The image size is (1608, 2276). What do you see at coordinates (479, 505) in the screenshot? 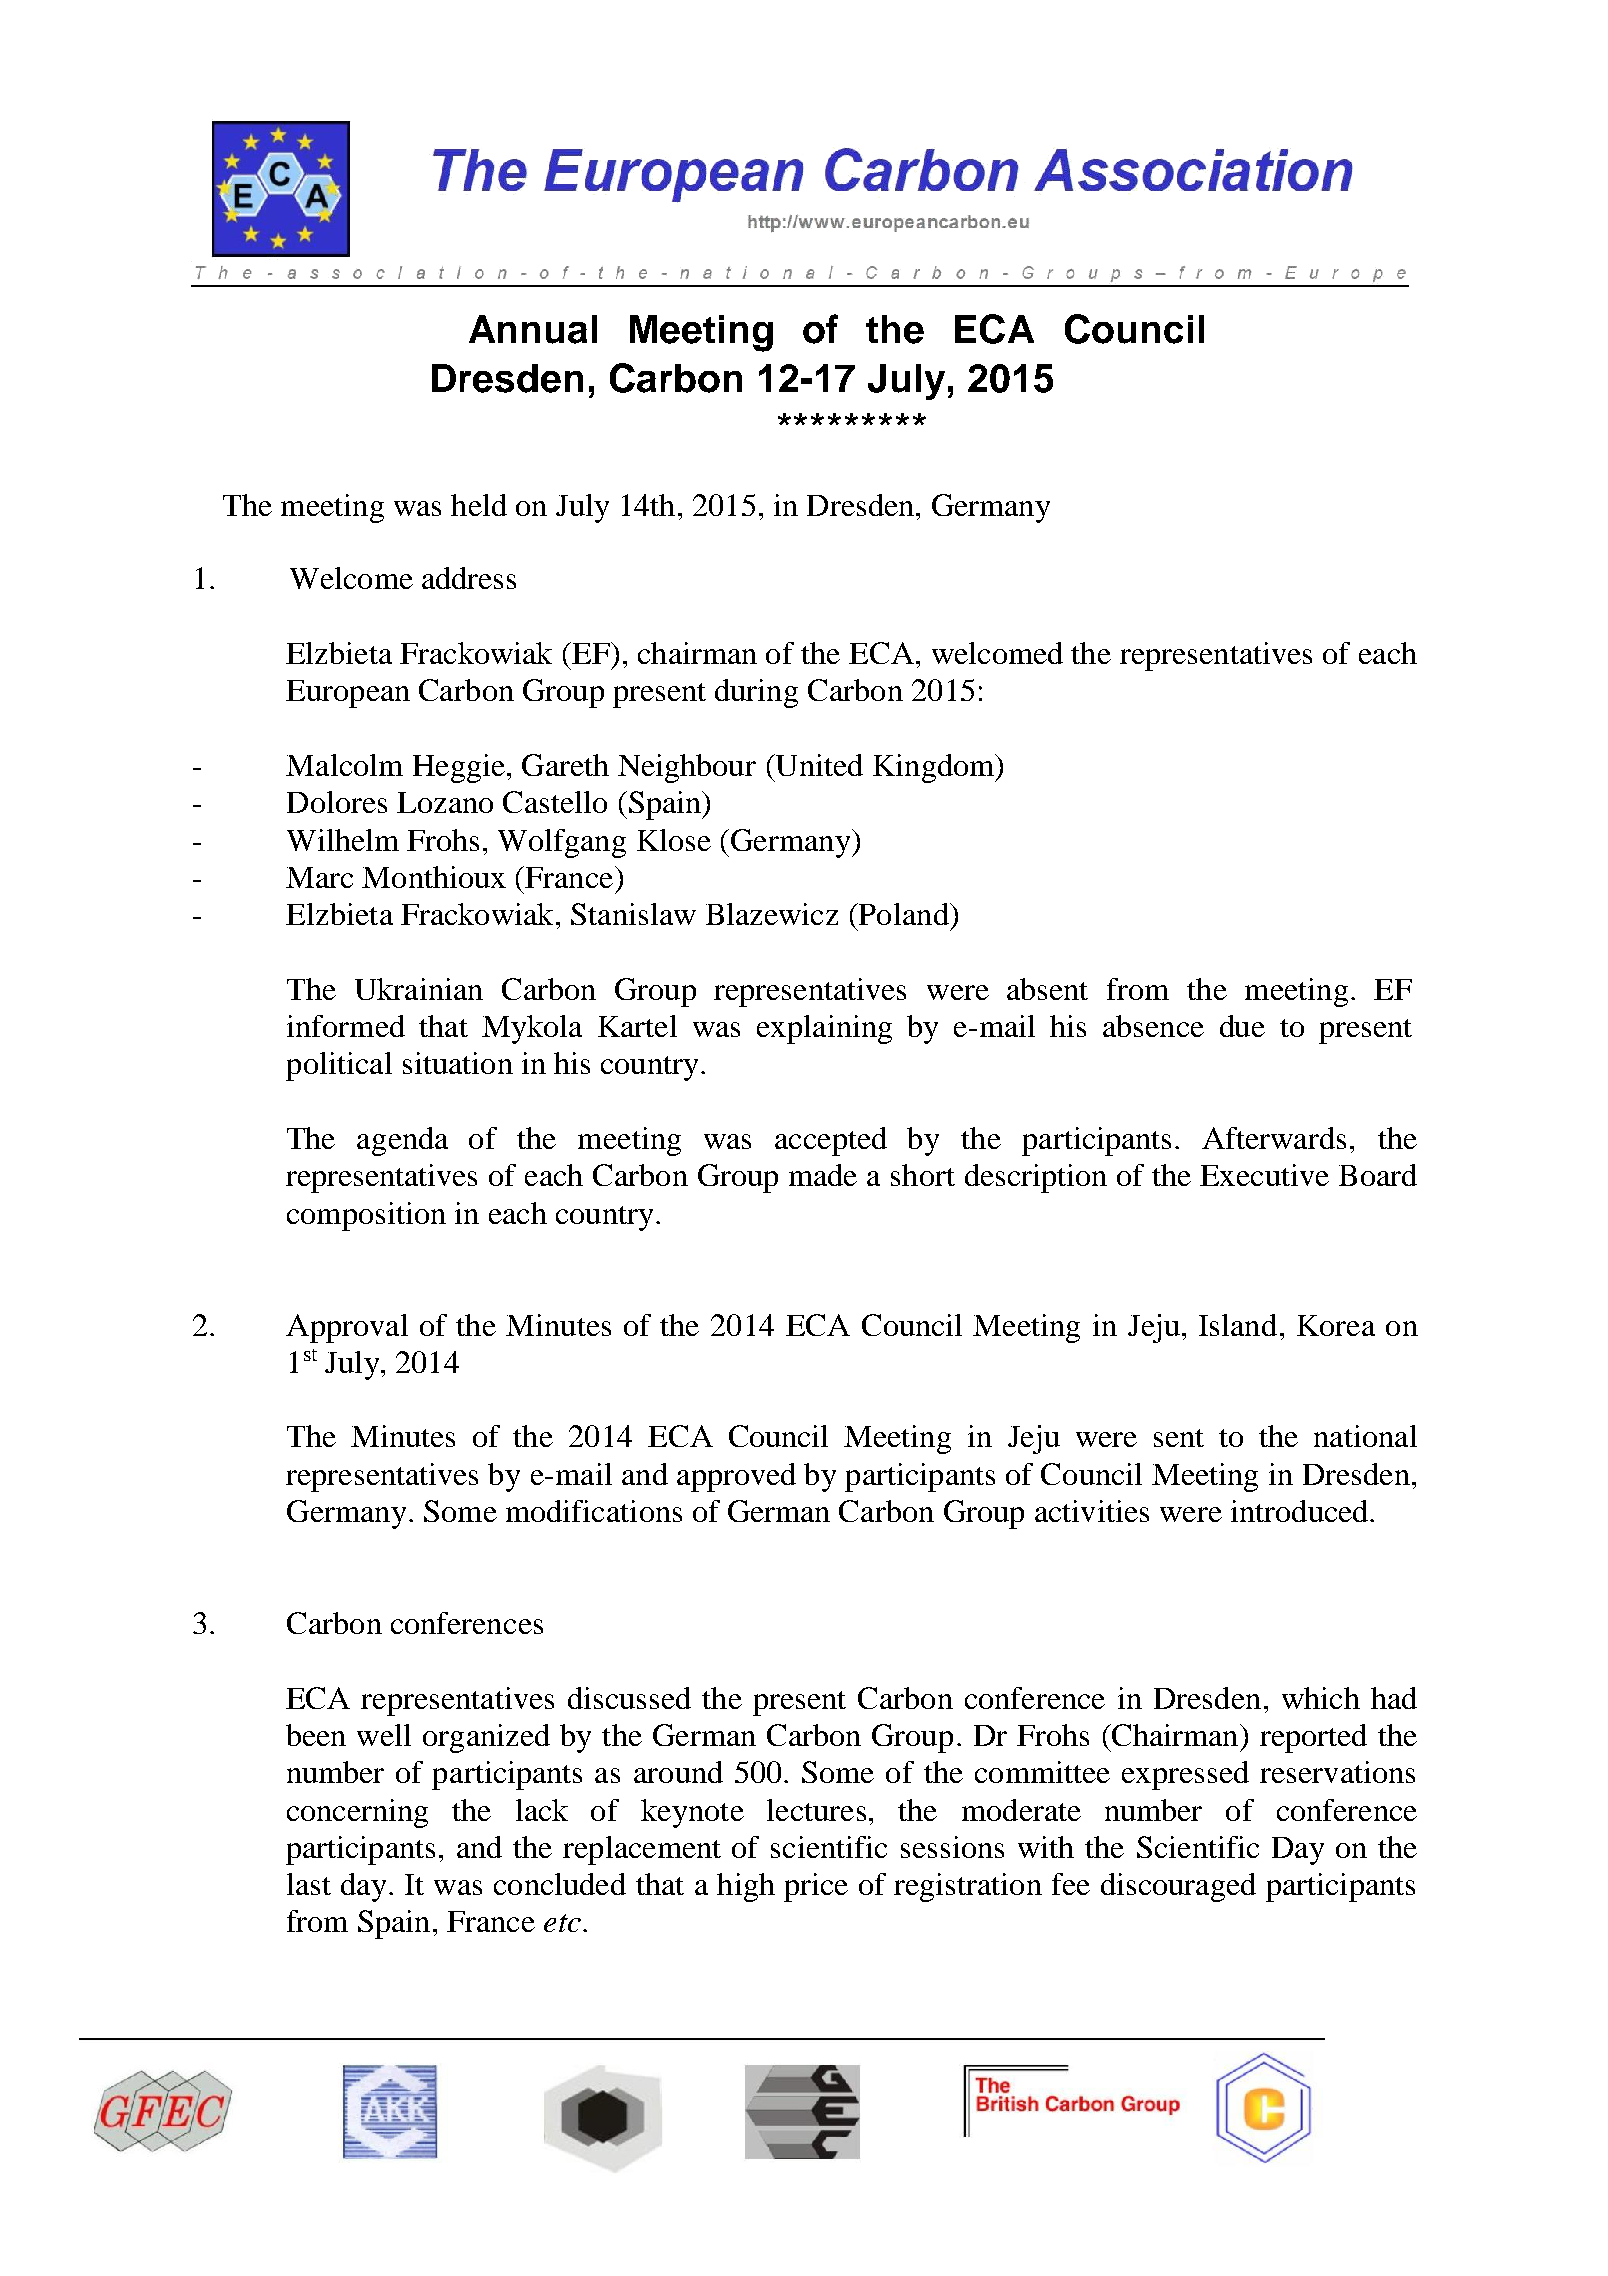
I see `held` at bounding box center [479, 505].
